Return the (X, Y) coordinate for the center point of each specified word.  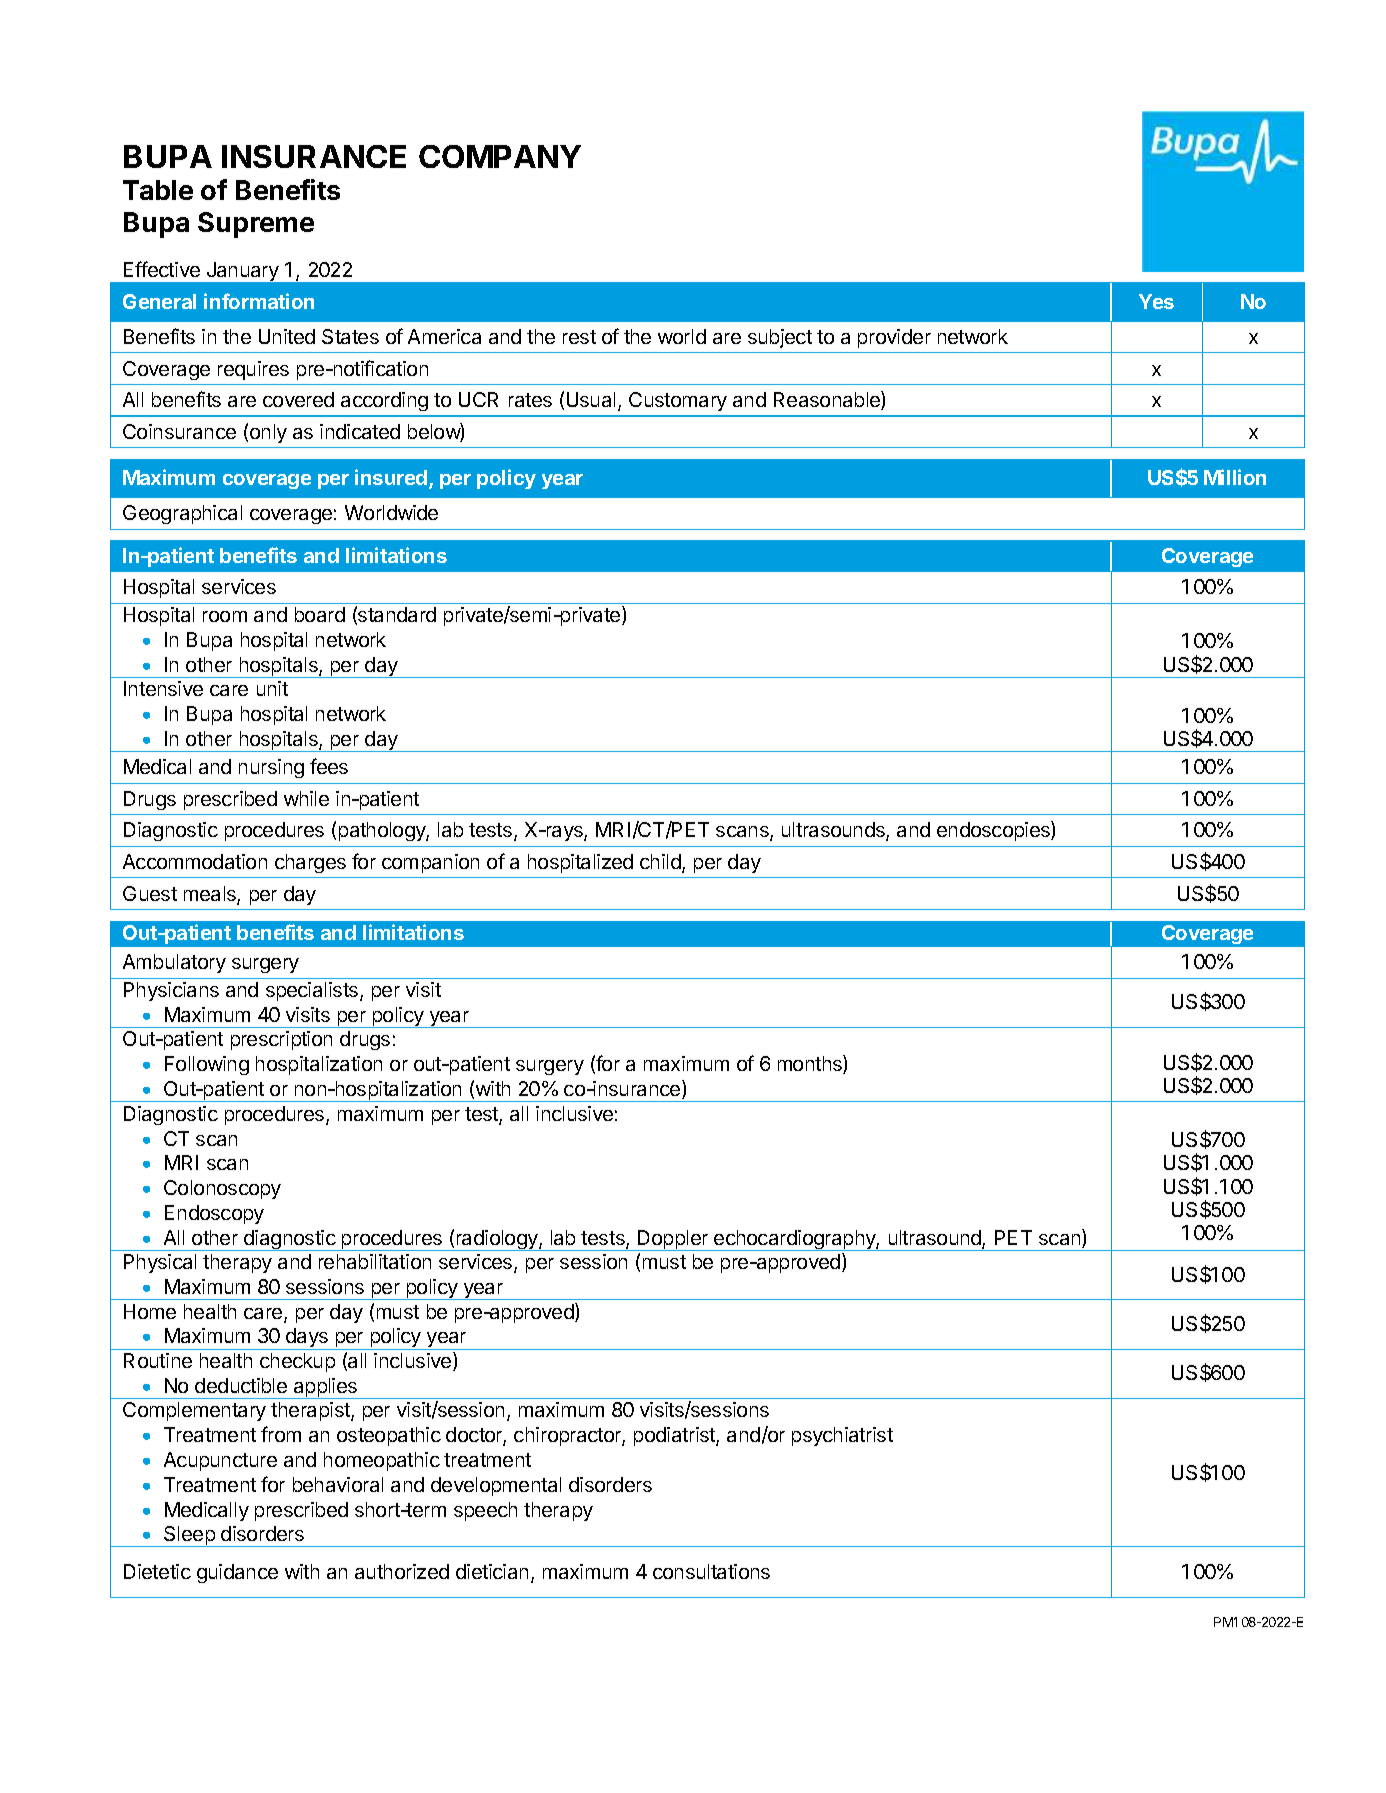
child (661, 863)
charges (310, 863)
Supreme (256, 225)
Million (1235, 477)
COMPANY (500, 156)
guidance (237, 1573)
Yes (1156, 301)
